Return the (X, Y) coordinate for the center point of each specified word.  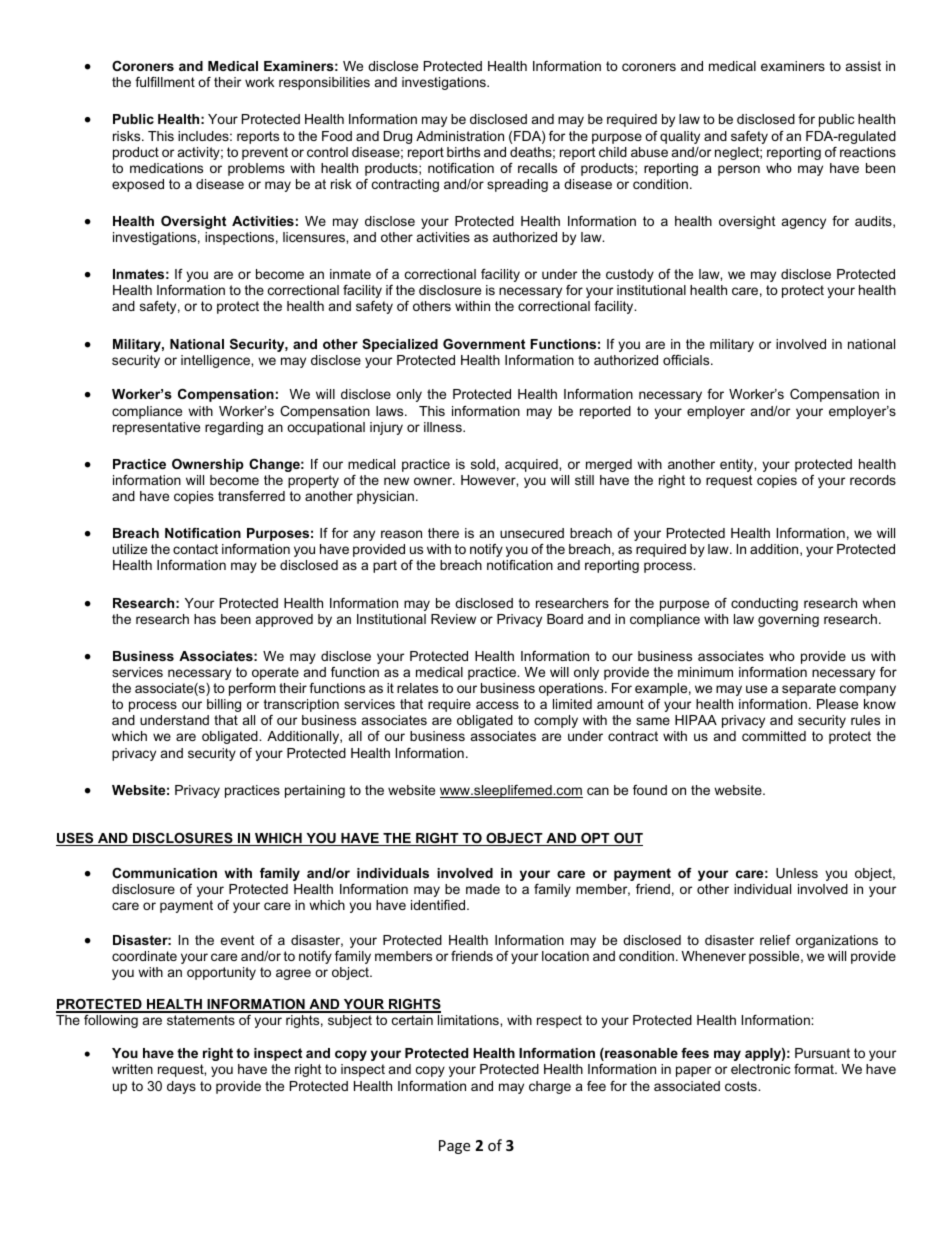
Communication (164, 873)
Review (453, 619)
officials (687, 360)
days (181, 1087)
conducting (764, 604)
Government (484, 344)
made (483, 889)
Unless (797, 873)
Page (454, 1147)
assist (863, 66)
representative (156, 428)
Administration (460, 136)
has (205, 619)
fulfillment (165, 82)
